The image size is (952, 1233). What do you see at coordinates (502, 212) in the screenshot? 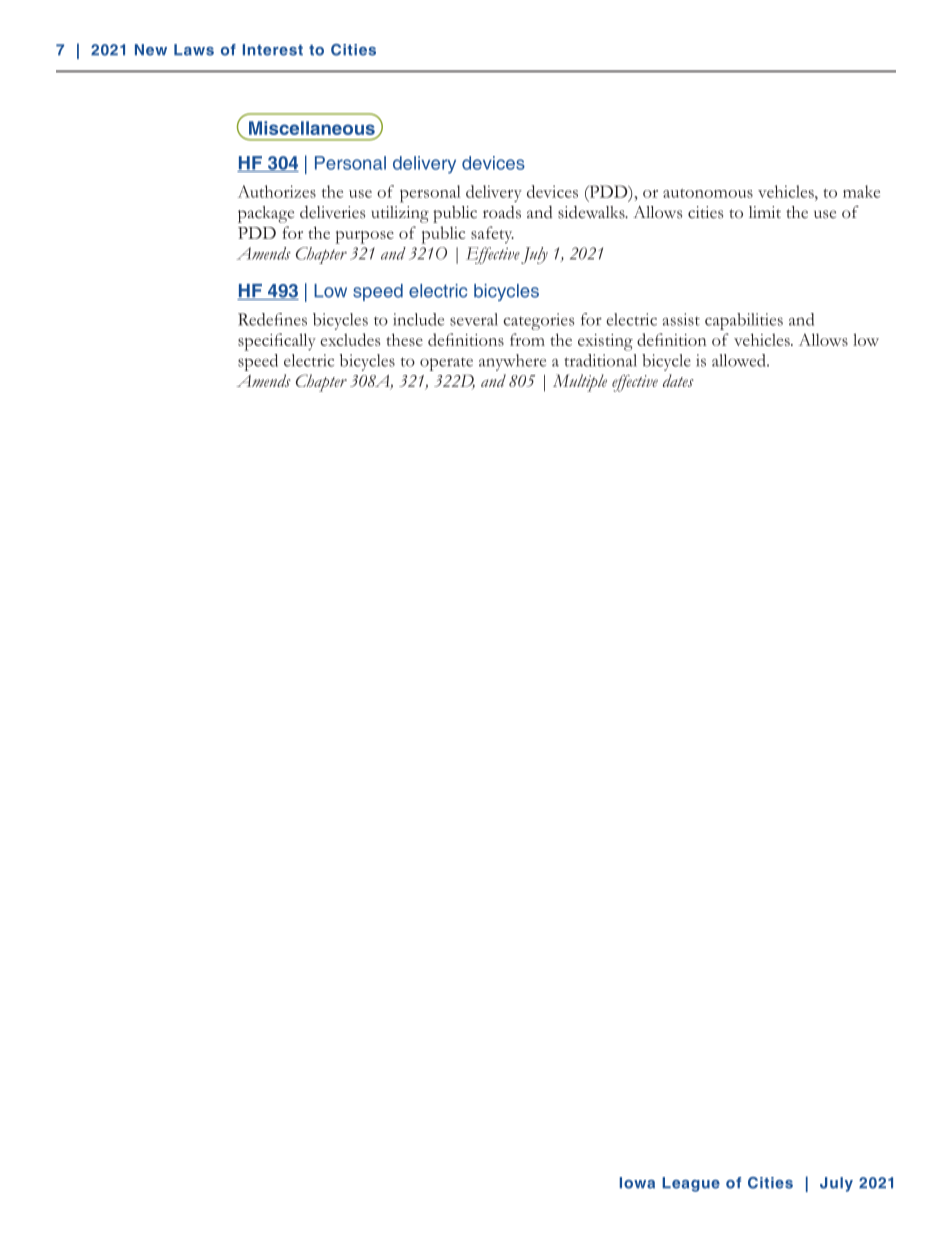
I see `roads` at bounding box center [502, 212].
